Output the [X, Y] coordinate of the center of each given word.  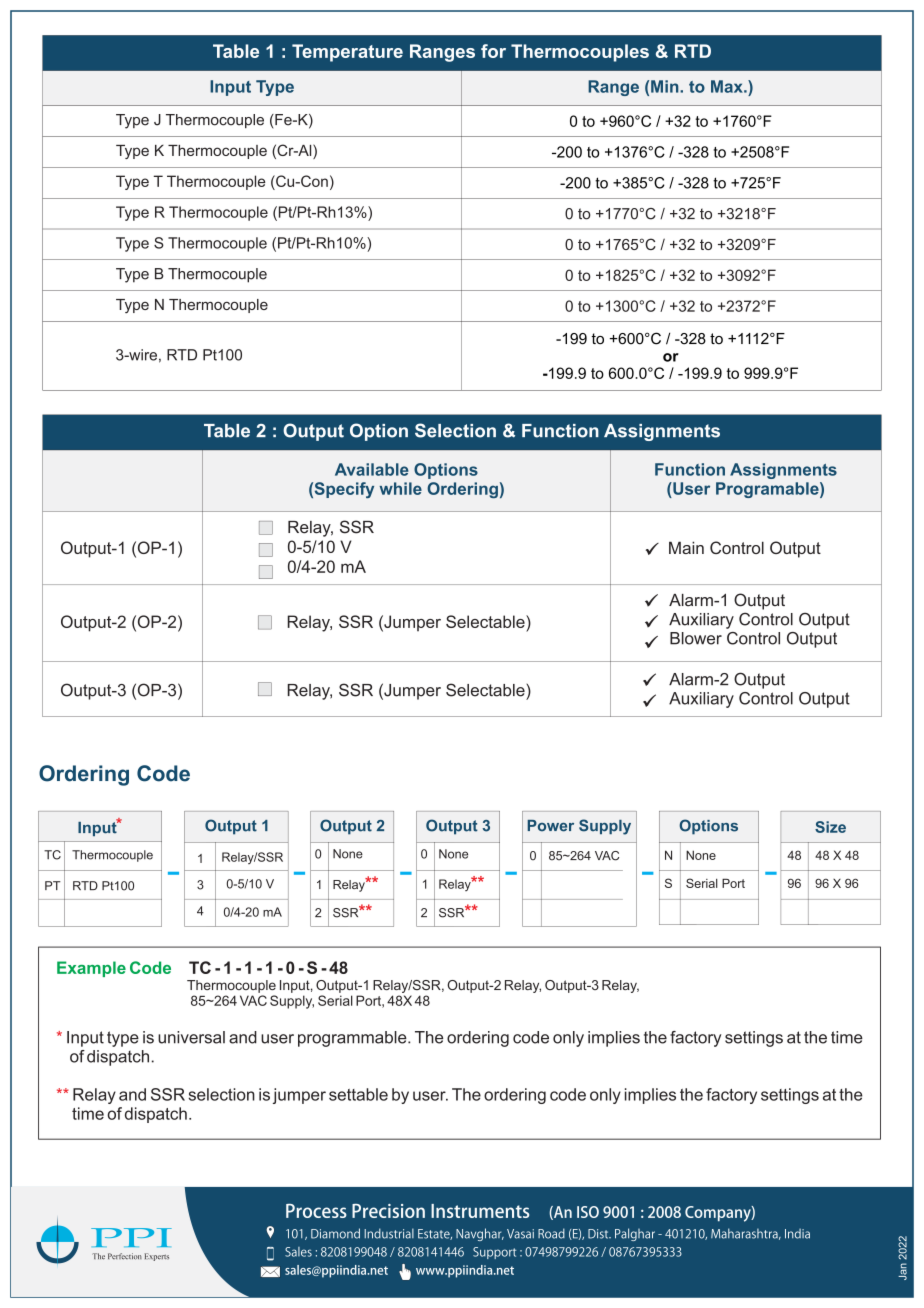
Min [666, 86]
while [400, 488]
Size [830, 827]
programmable [353, 1039]
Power [550, 826]
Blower [696, 638]
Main [686, 547]
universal [191, 1037]
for [493, 51]
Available [372, 469]
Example [91, 969]
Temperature [347, 53]
